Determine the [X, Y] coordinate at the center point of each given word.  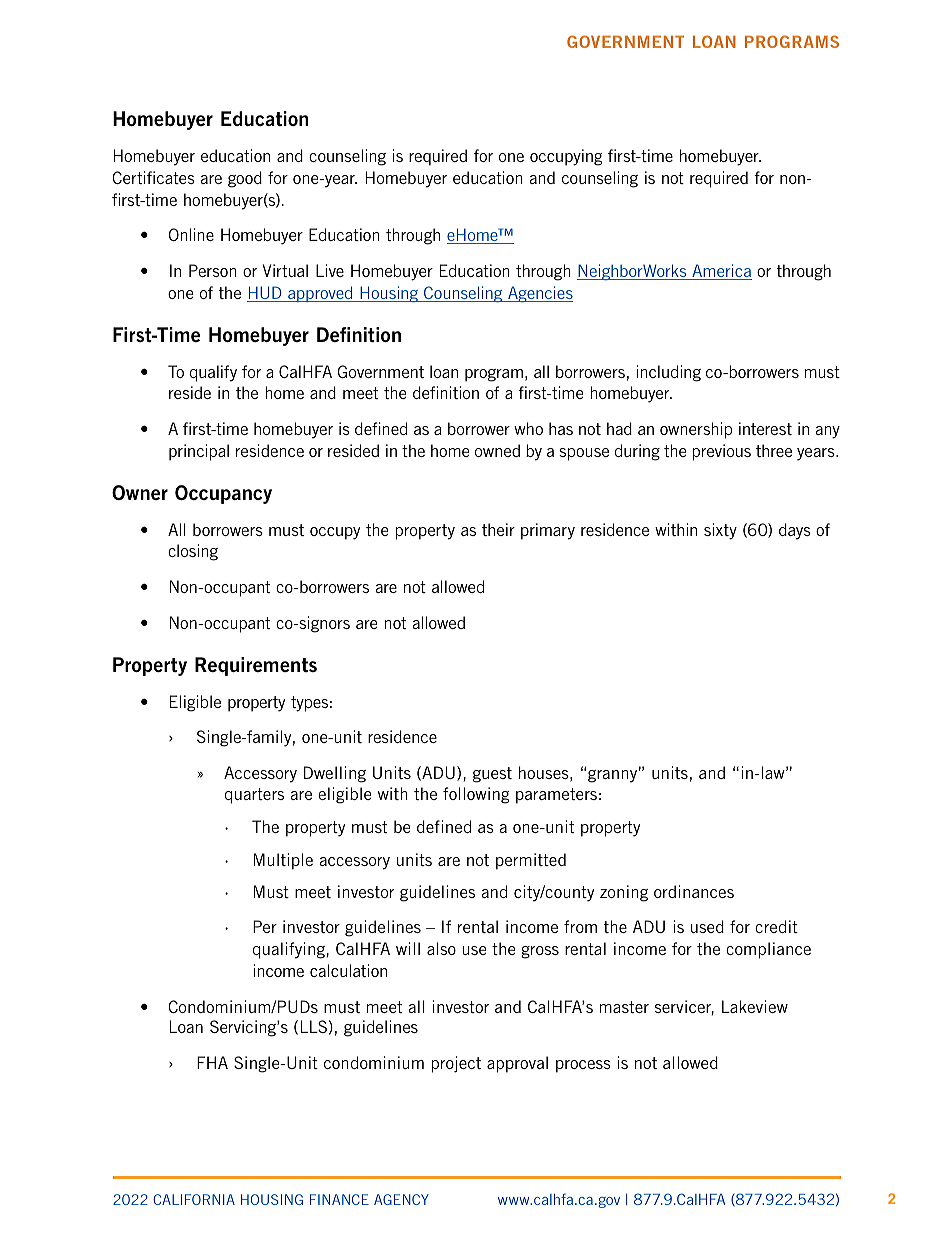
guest [492, 775]
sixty [720, 531]
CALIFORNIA [194, 1199]
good [245, 179]
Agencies [539, 294]
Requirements [256, 666]
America [721, 272]
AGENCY [401, 1199]
